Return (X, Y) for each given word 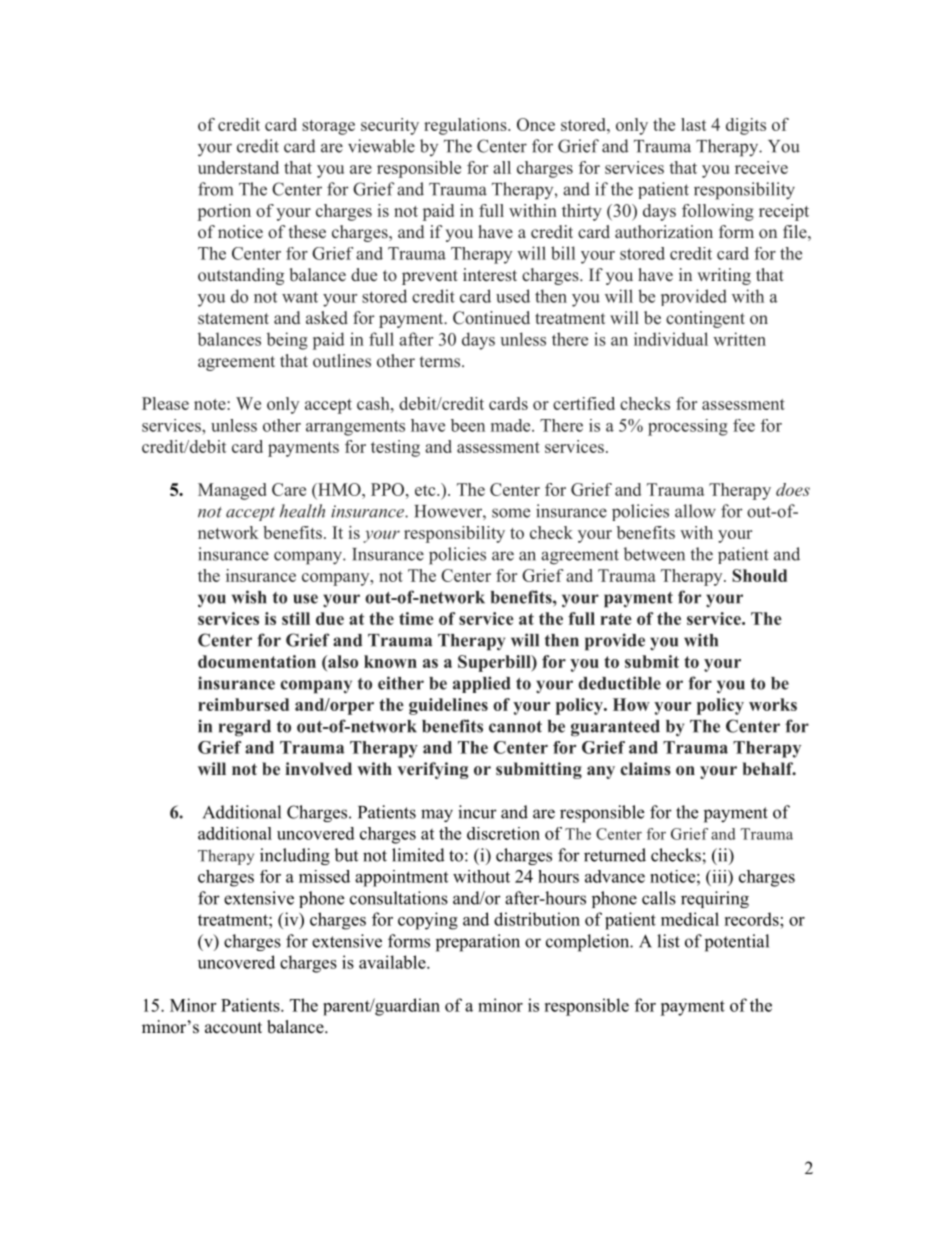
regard (245, 728)
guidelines (448, 706)
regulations (466, 126)
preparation (478, 943)
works (773, 704)
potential (737, 943)
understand (238, 167)
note (211, 404)
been (468, 425)
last (693, 124)
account (233, 1028)
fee (744, 425)
